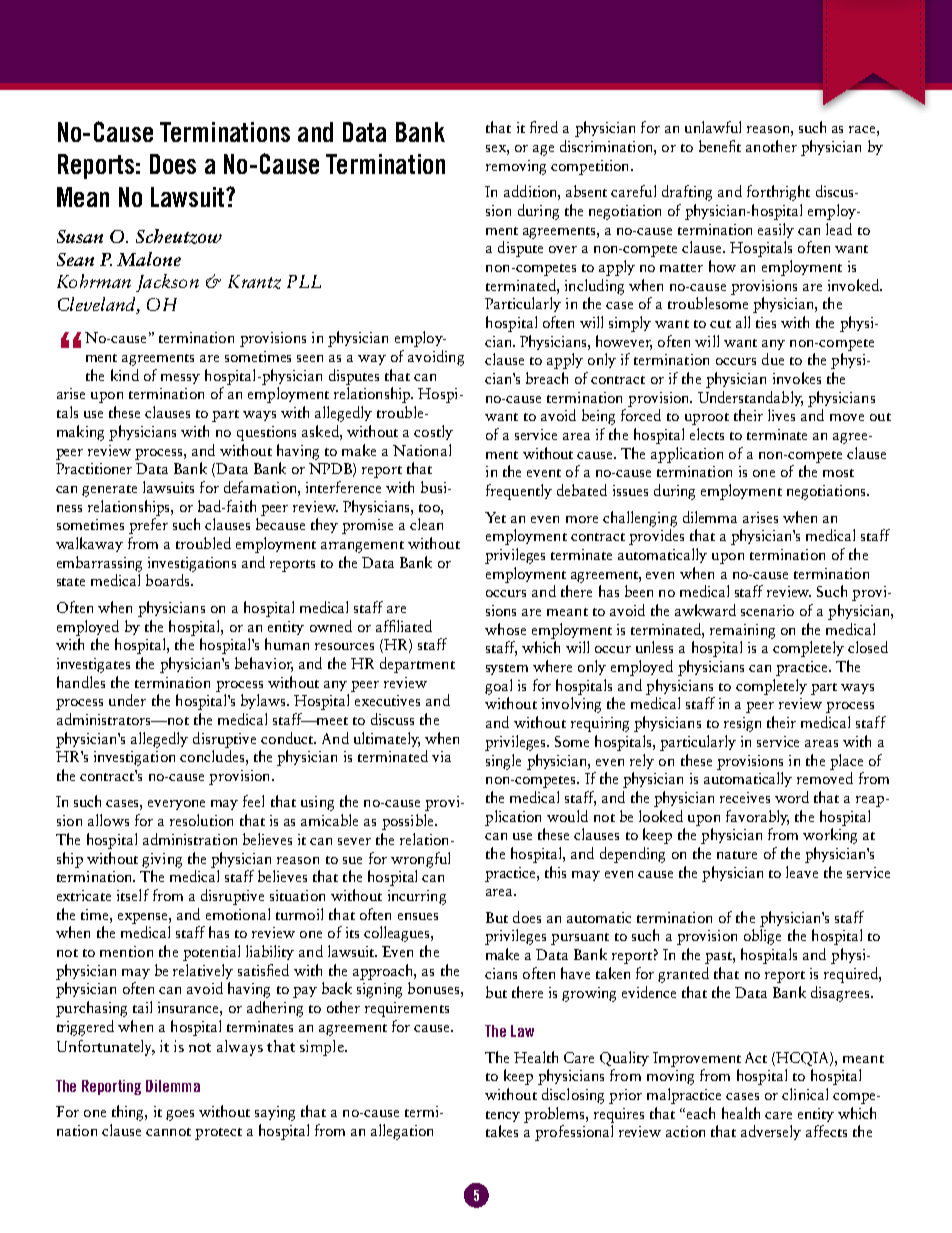 The height and width of the screenshot is (1233, 952). Describe the element at coordinates (773, 359) in the screenshot. I see `due` at that location.
